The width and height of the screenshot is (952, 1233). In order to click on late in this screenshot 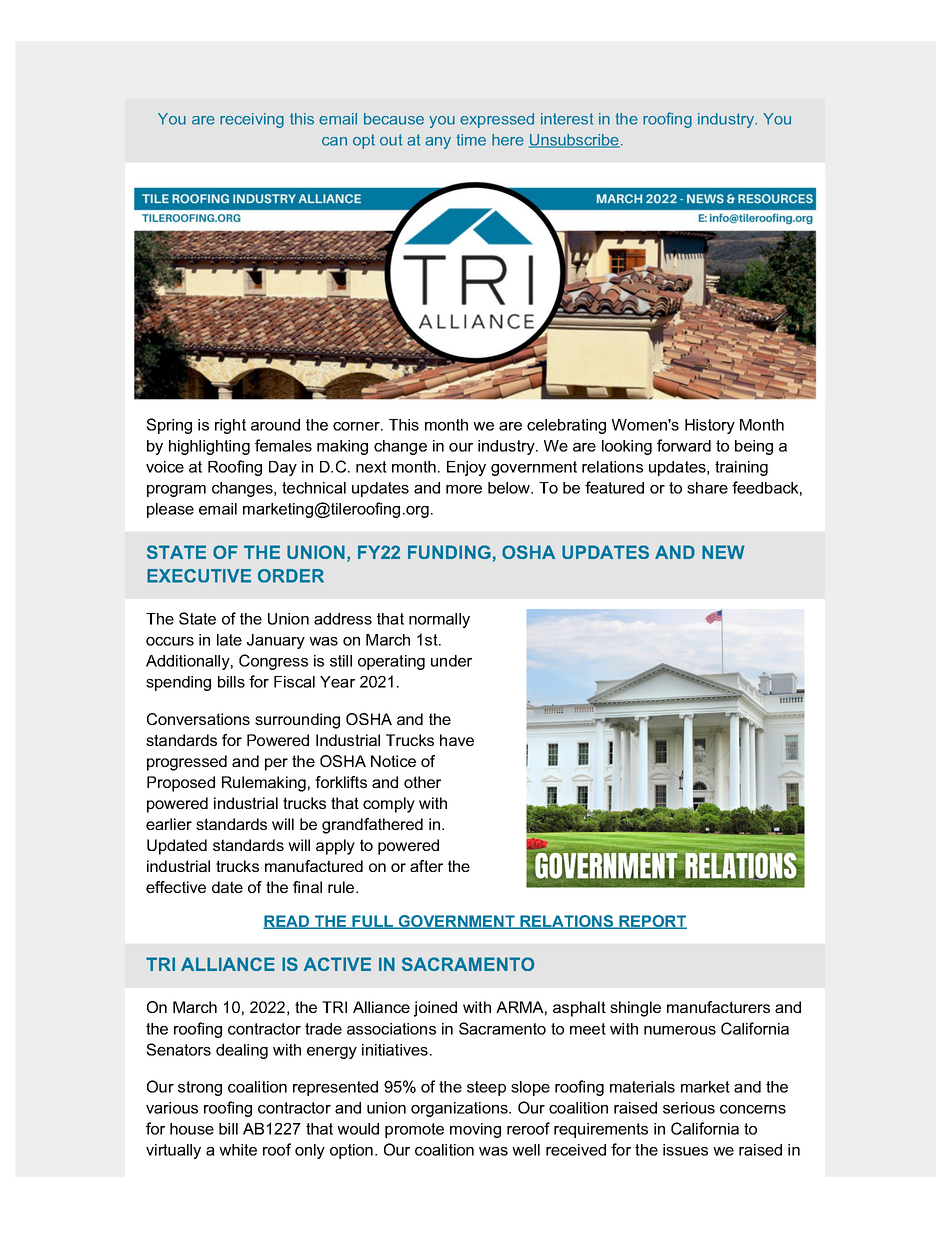, I will do `click(229, 640)`.
